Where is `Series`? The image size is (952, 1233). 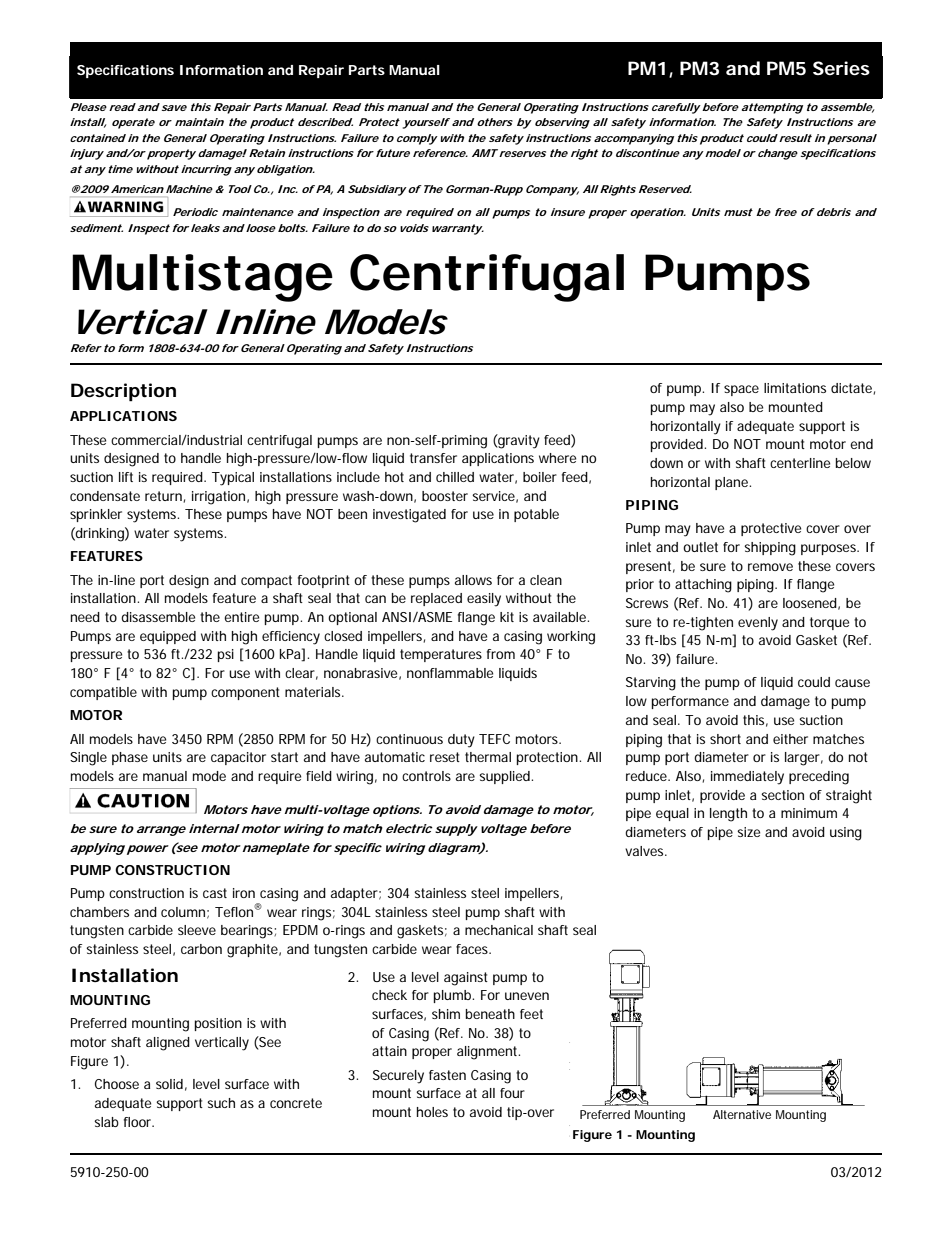 Series is located at coordinates (841, 68).
